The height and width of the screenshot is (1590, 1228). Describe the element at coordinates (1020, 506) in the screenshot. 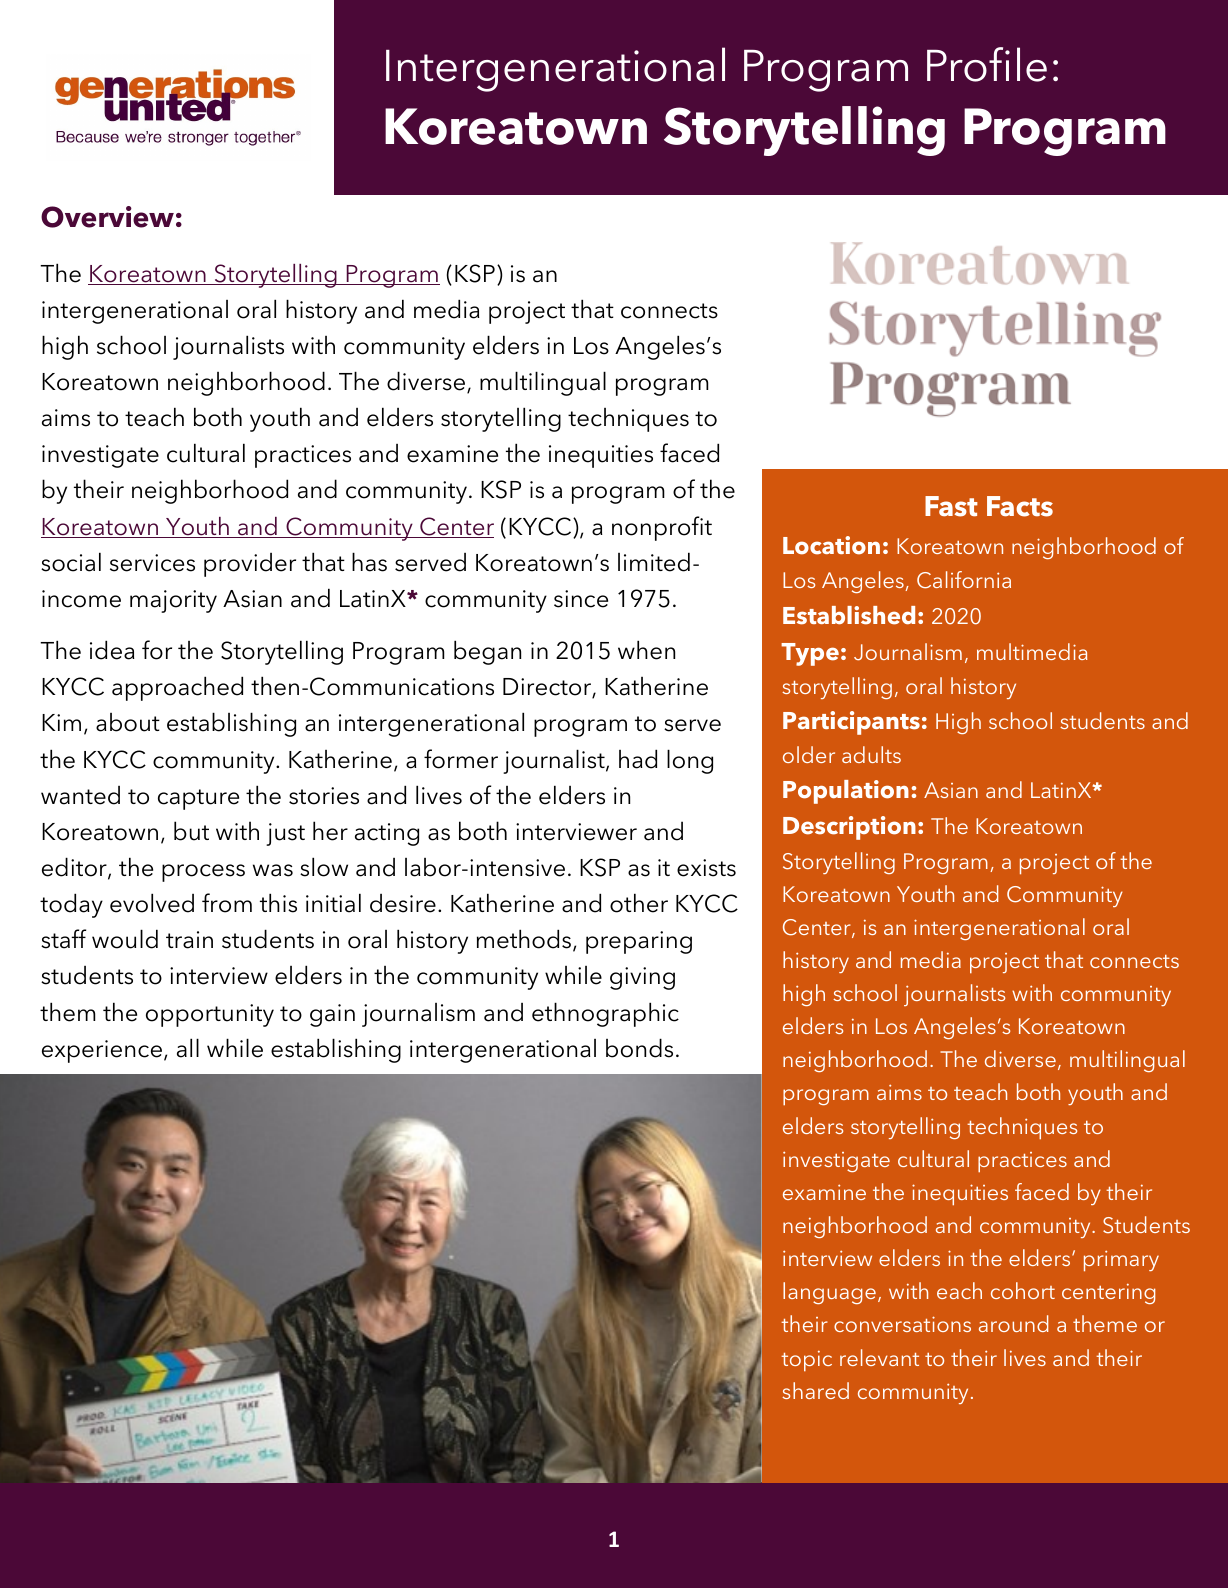

I see `Facts` at that location.
